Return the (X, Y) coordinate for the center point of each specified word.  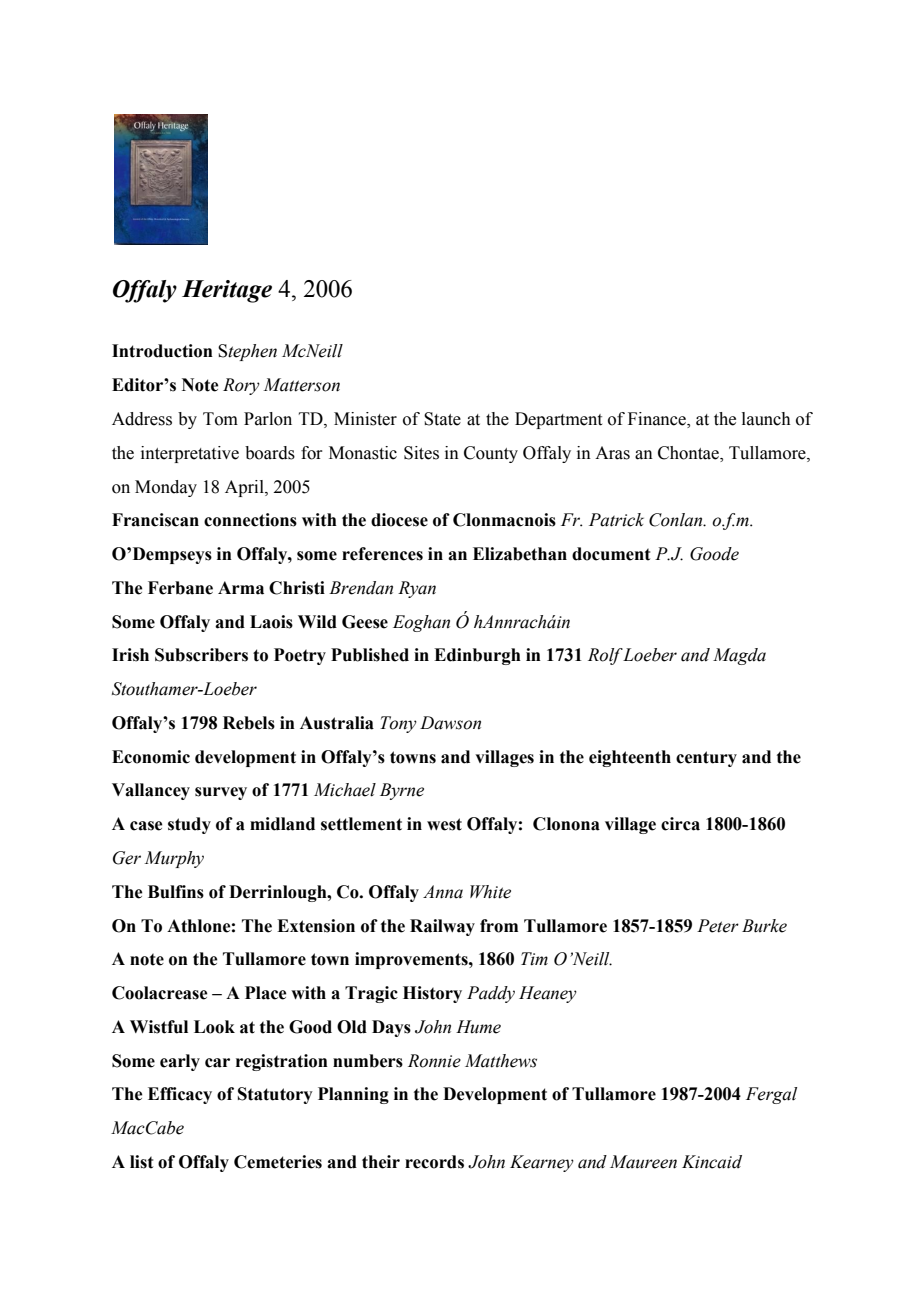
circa (680, 824)
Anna (443, 892)
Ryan (417, 589)
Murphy (174, 859)
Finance (658, 420)
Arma (241, 588)
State (442, 419)
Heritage (227, 291)
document (611, 554)
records (434, 1162)
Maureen (643, 1162)
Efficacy (180, 1095)
